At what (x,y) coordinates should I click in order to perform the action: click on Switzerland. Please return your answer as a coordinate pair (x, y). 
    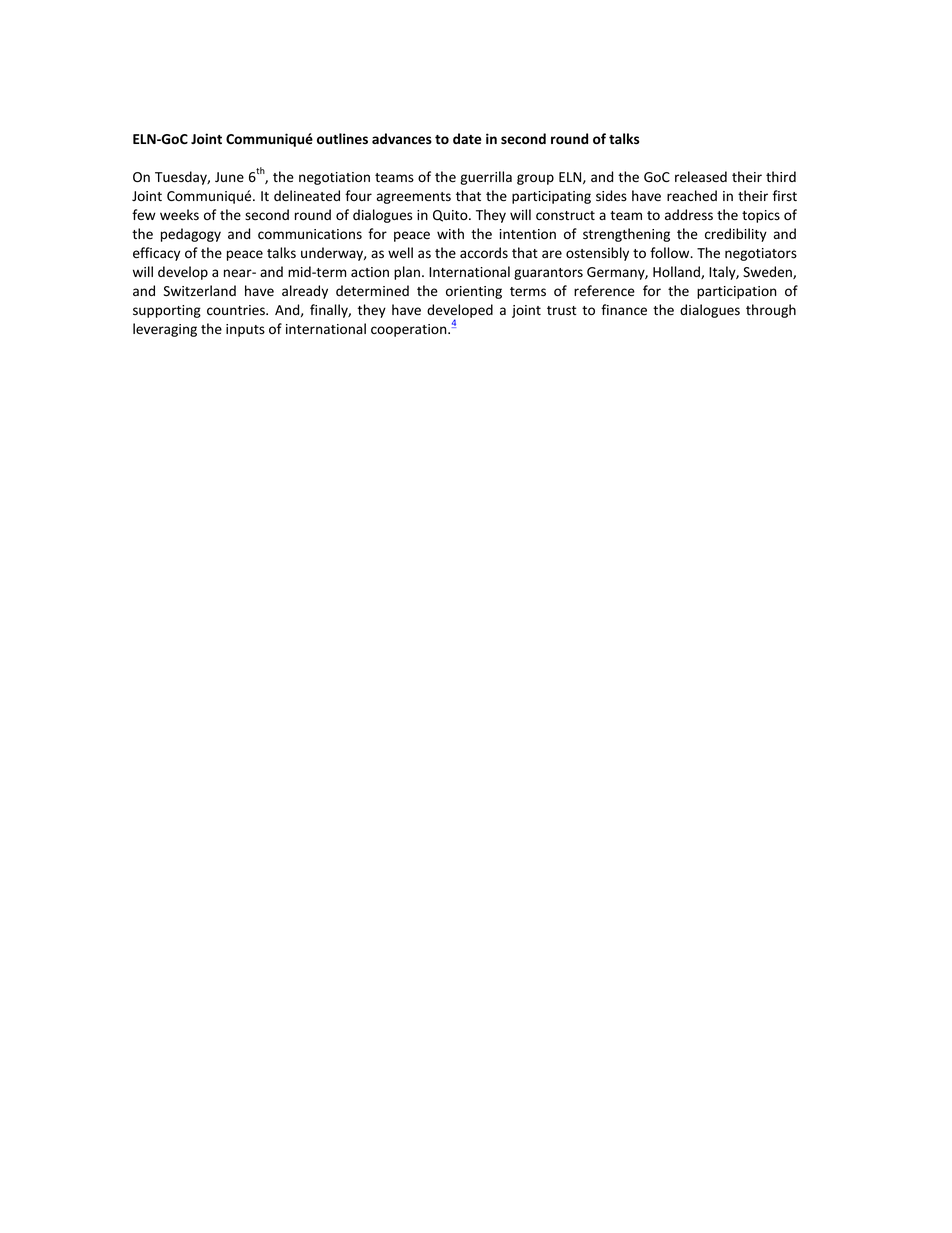
    Looking at the image, I should click on (200, 291).
